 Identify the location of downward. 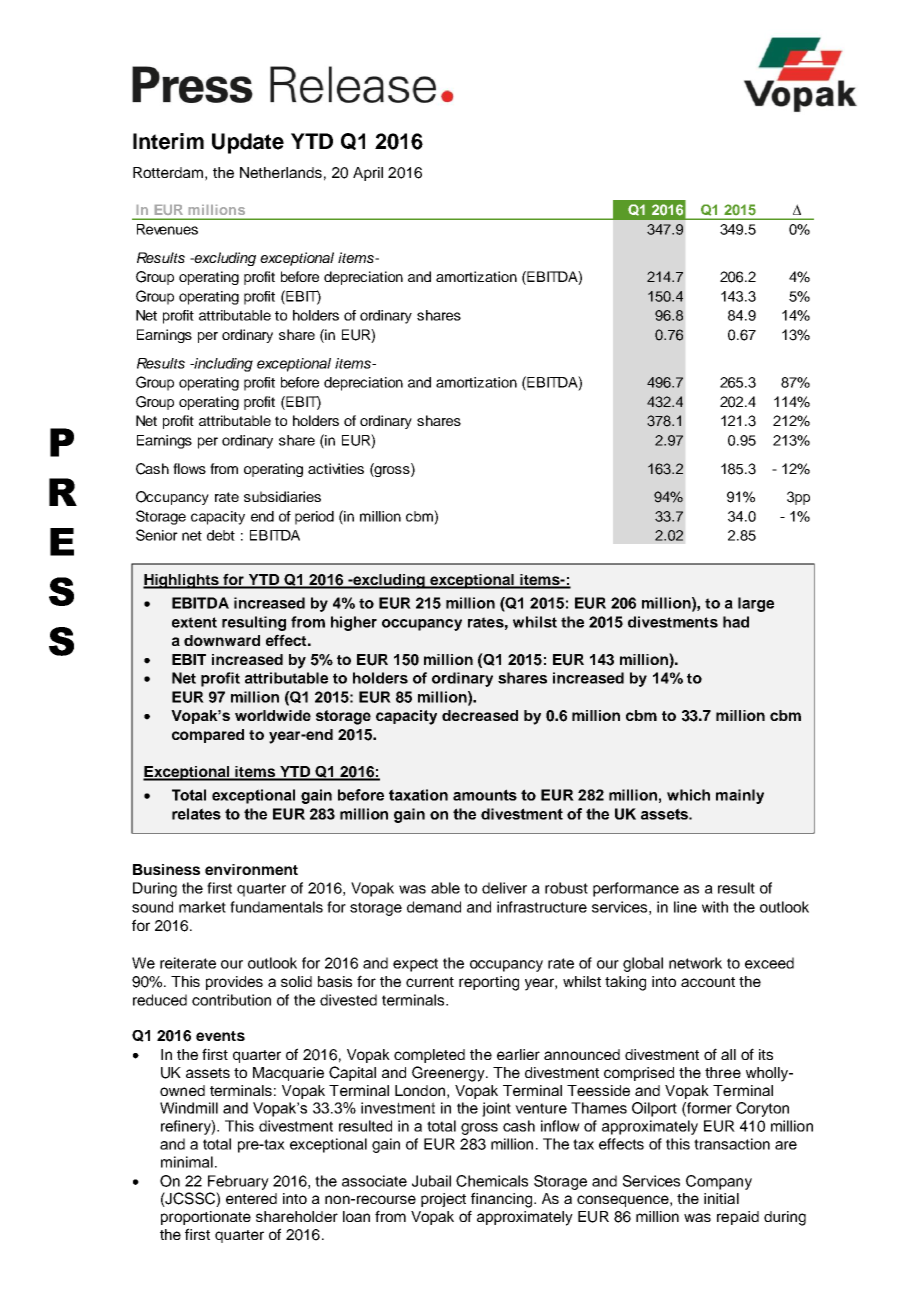
(222, 640).
